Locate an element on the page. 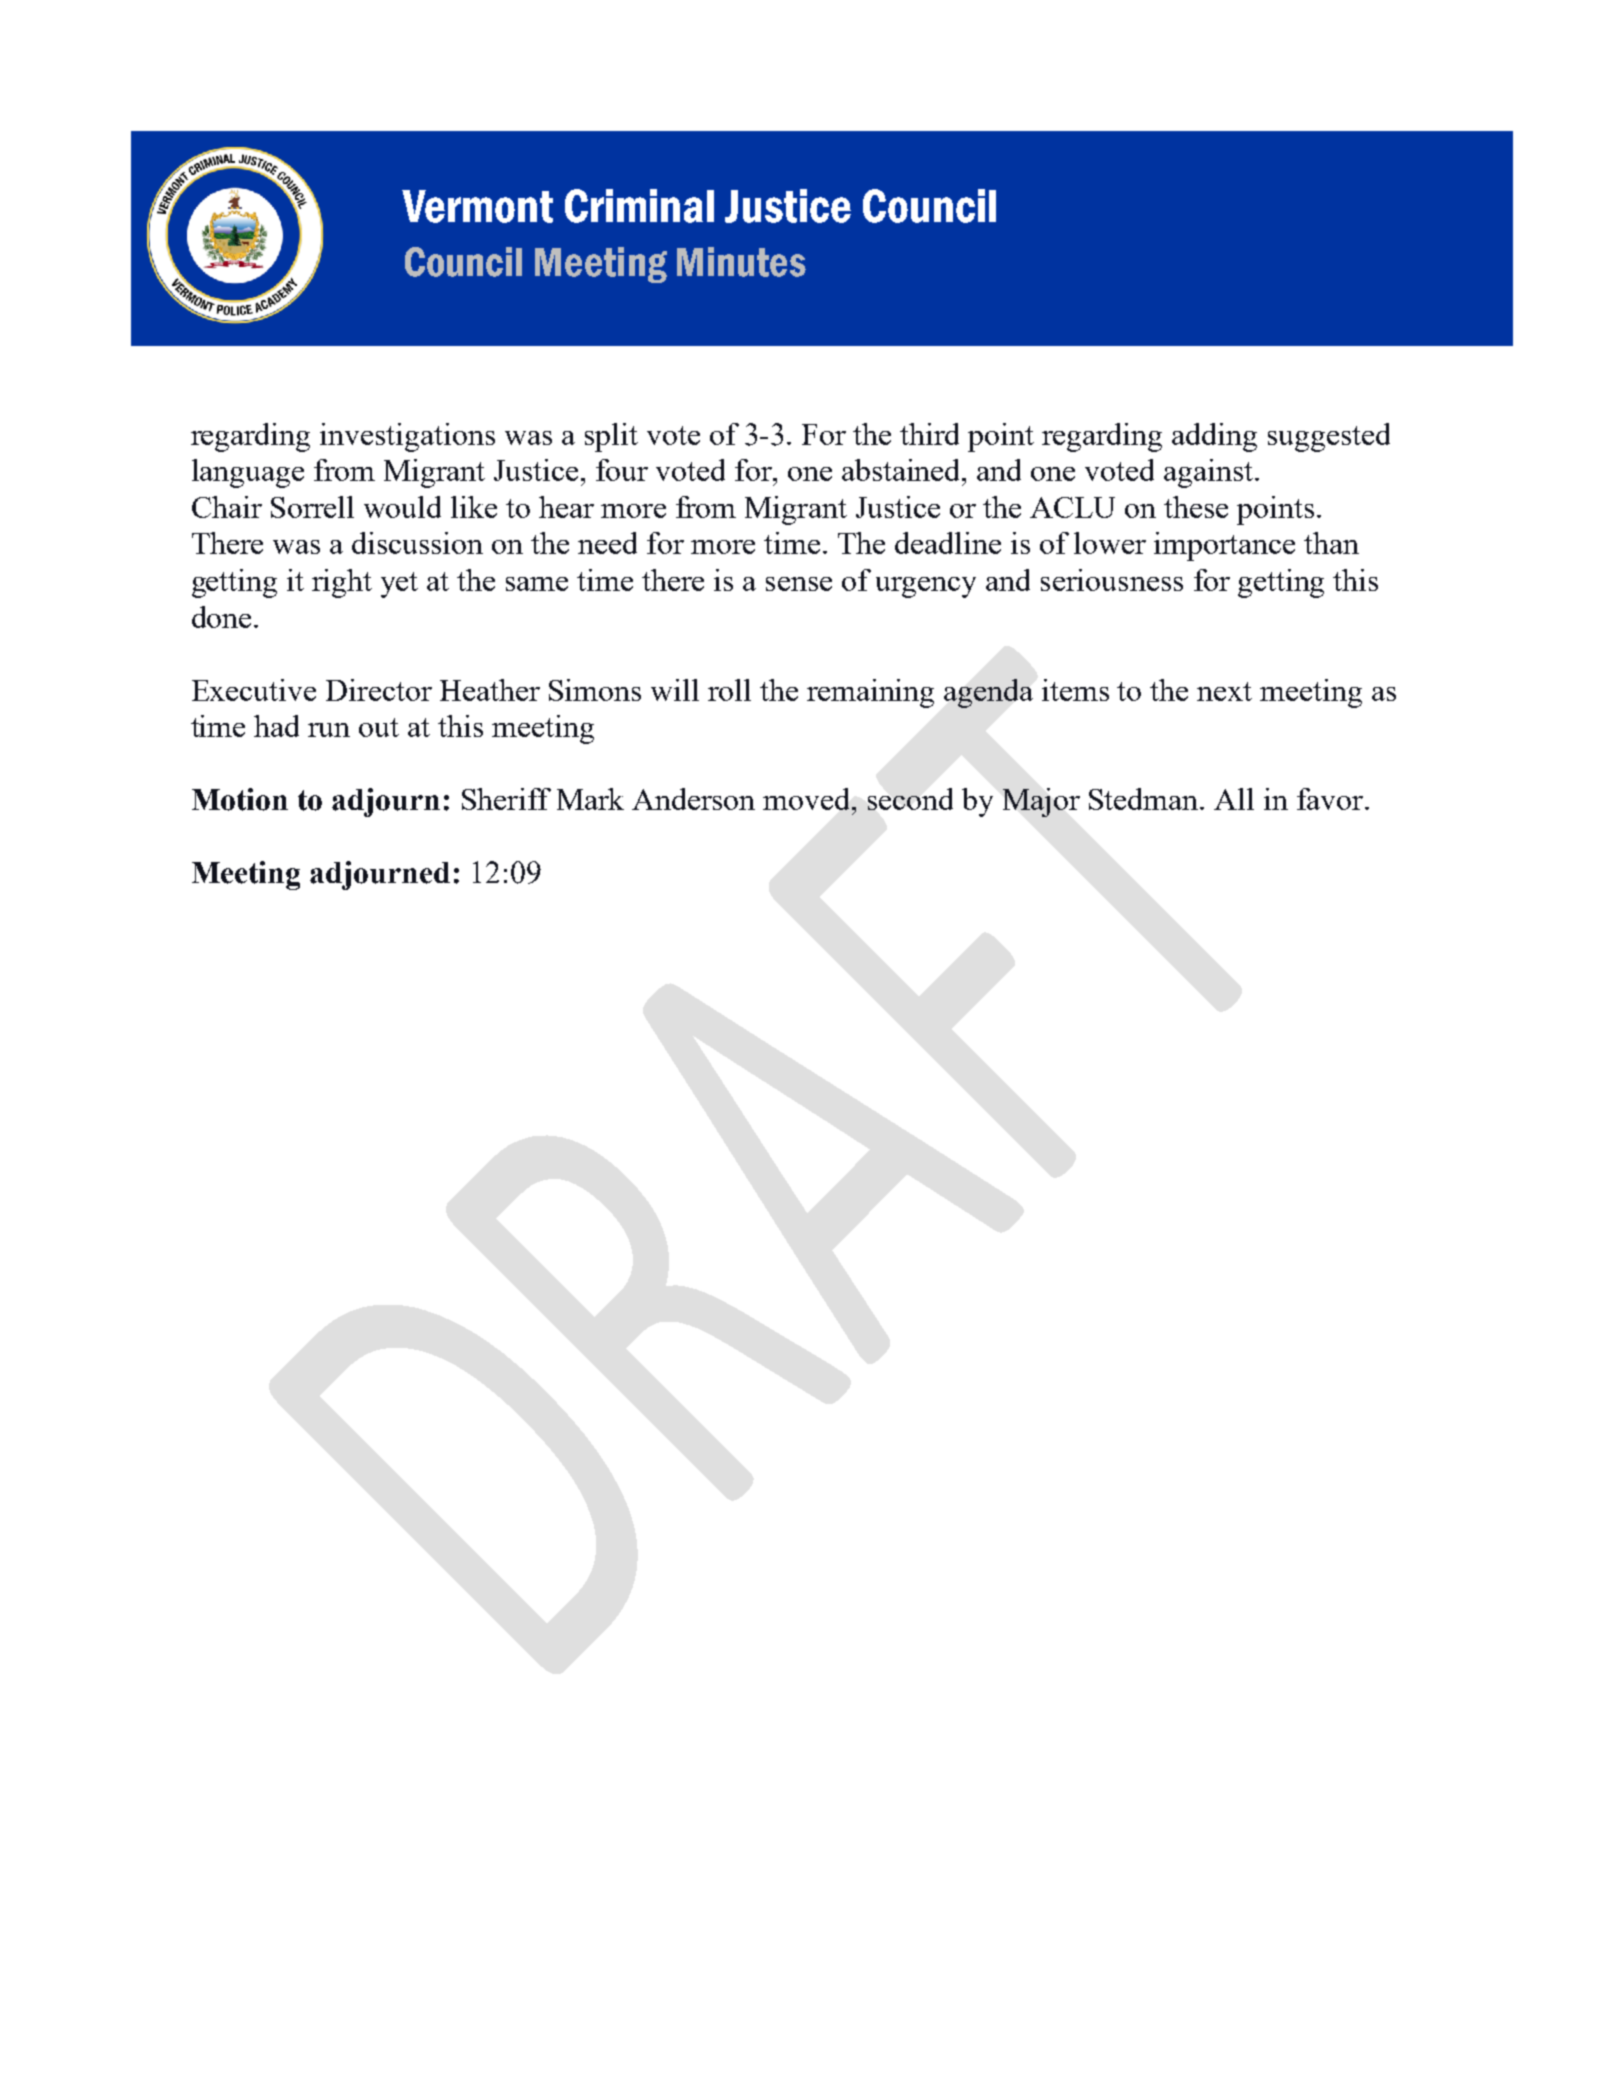 This image has height=2097, width=1620. moved is located at coordinates (808, 799).
